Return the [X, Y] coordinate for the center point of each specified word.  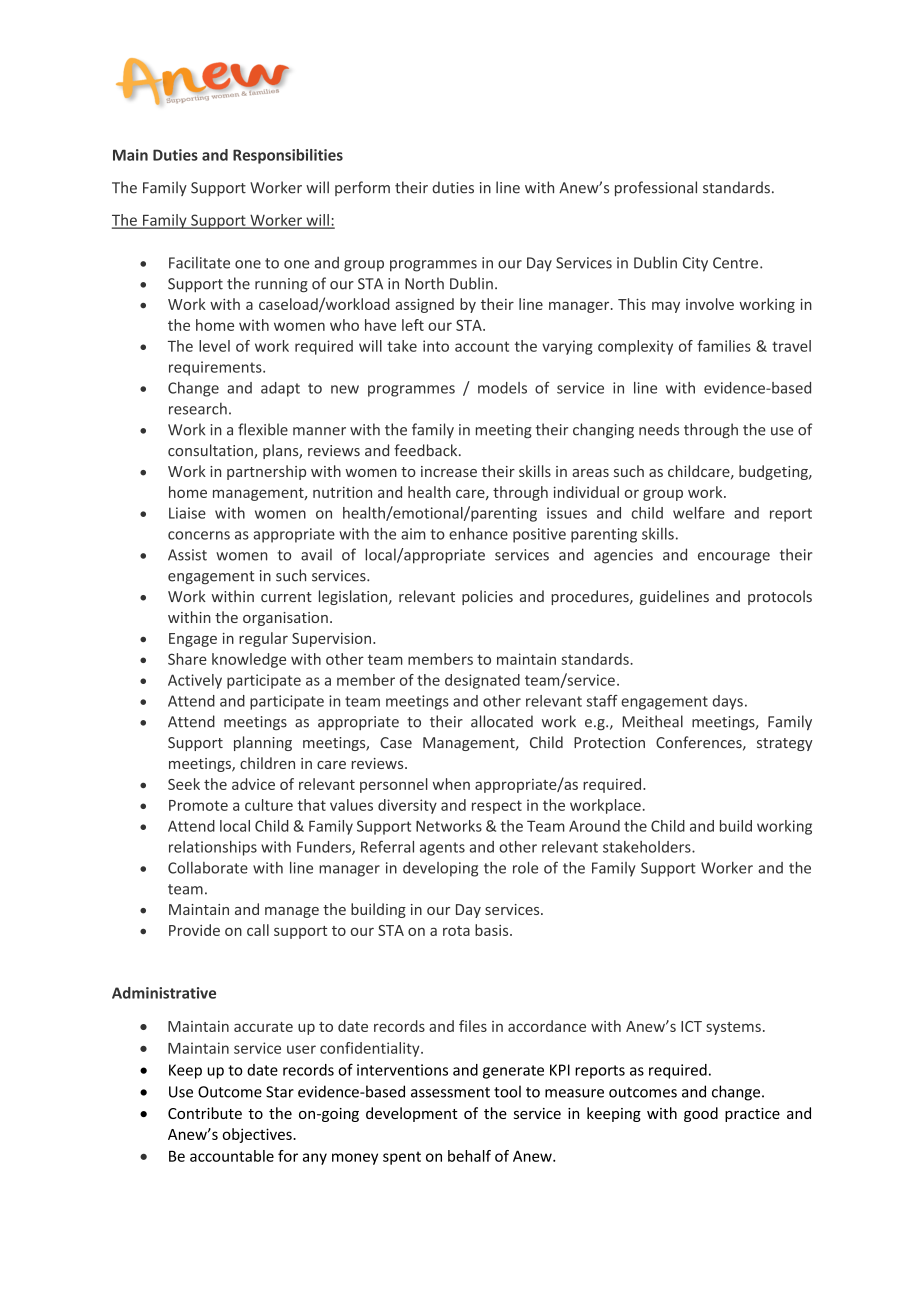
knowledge [249, 660]
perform [362, 188]
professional [656, 188]
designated [482, 681]
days [727, 702]
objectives [258, 1135]
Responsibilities [288, 156]
